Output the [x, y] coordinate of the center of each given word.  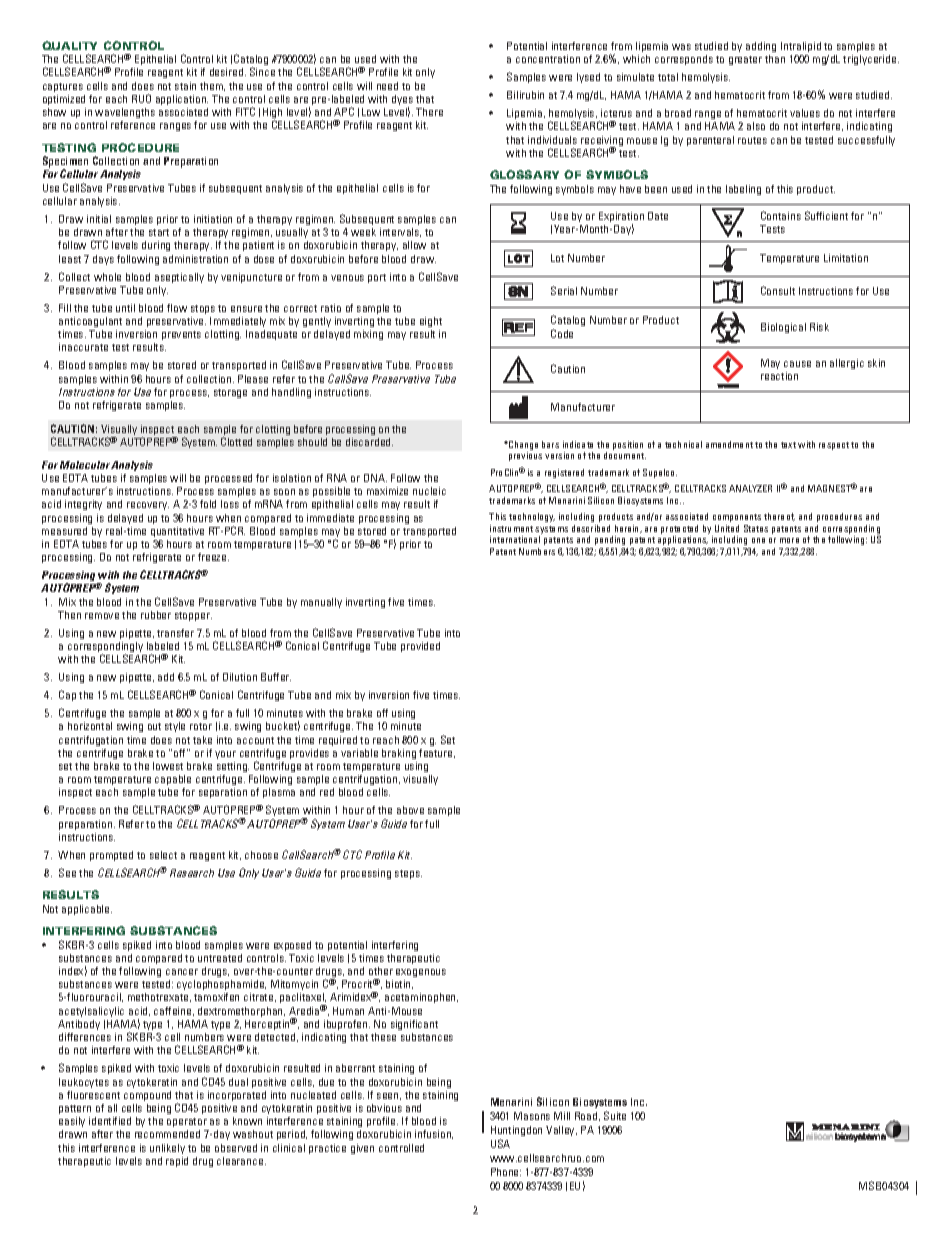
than [775, 59]
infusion [434, 1134]
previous [525, 456]
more [789, 540]
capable [173, 780]
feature [437, 753]
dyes [402, 101]
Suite [615, 1115]
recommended [167, 1134]
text [788, 445]
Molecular [86, 465]
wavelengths [125, 113]
